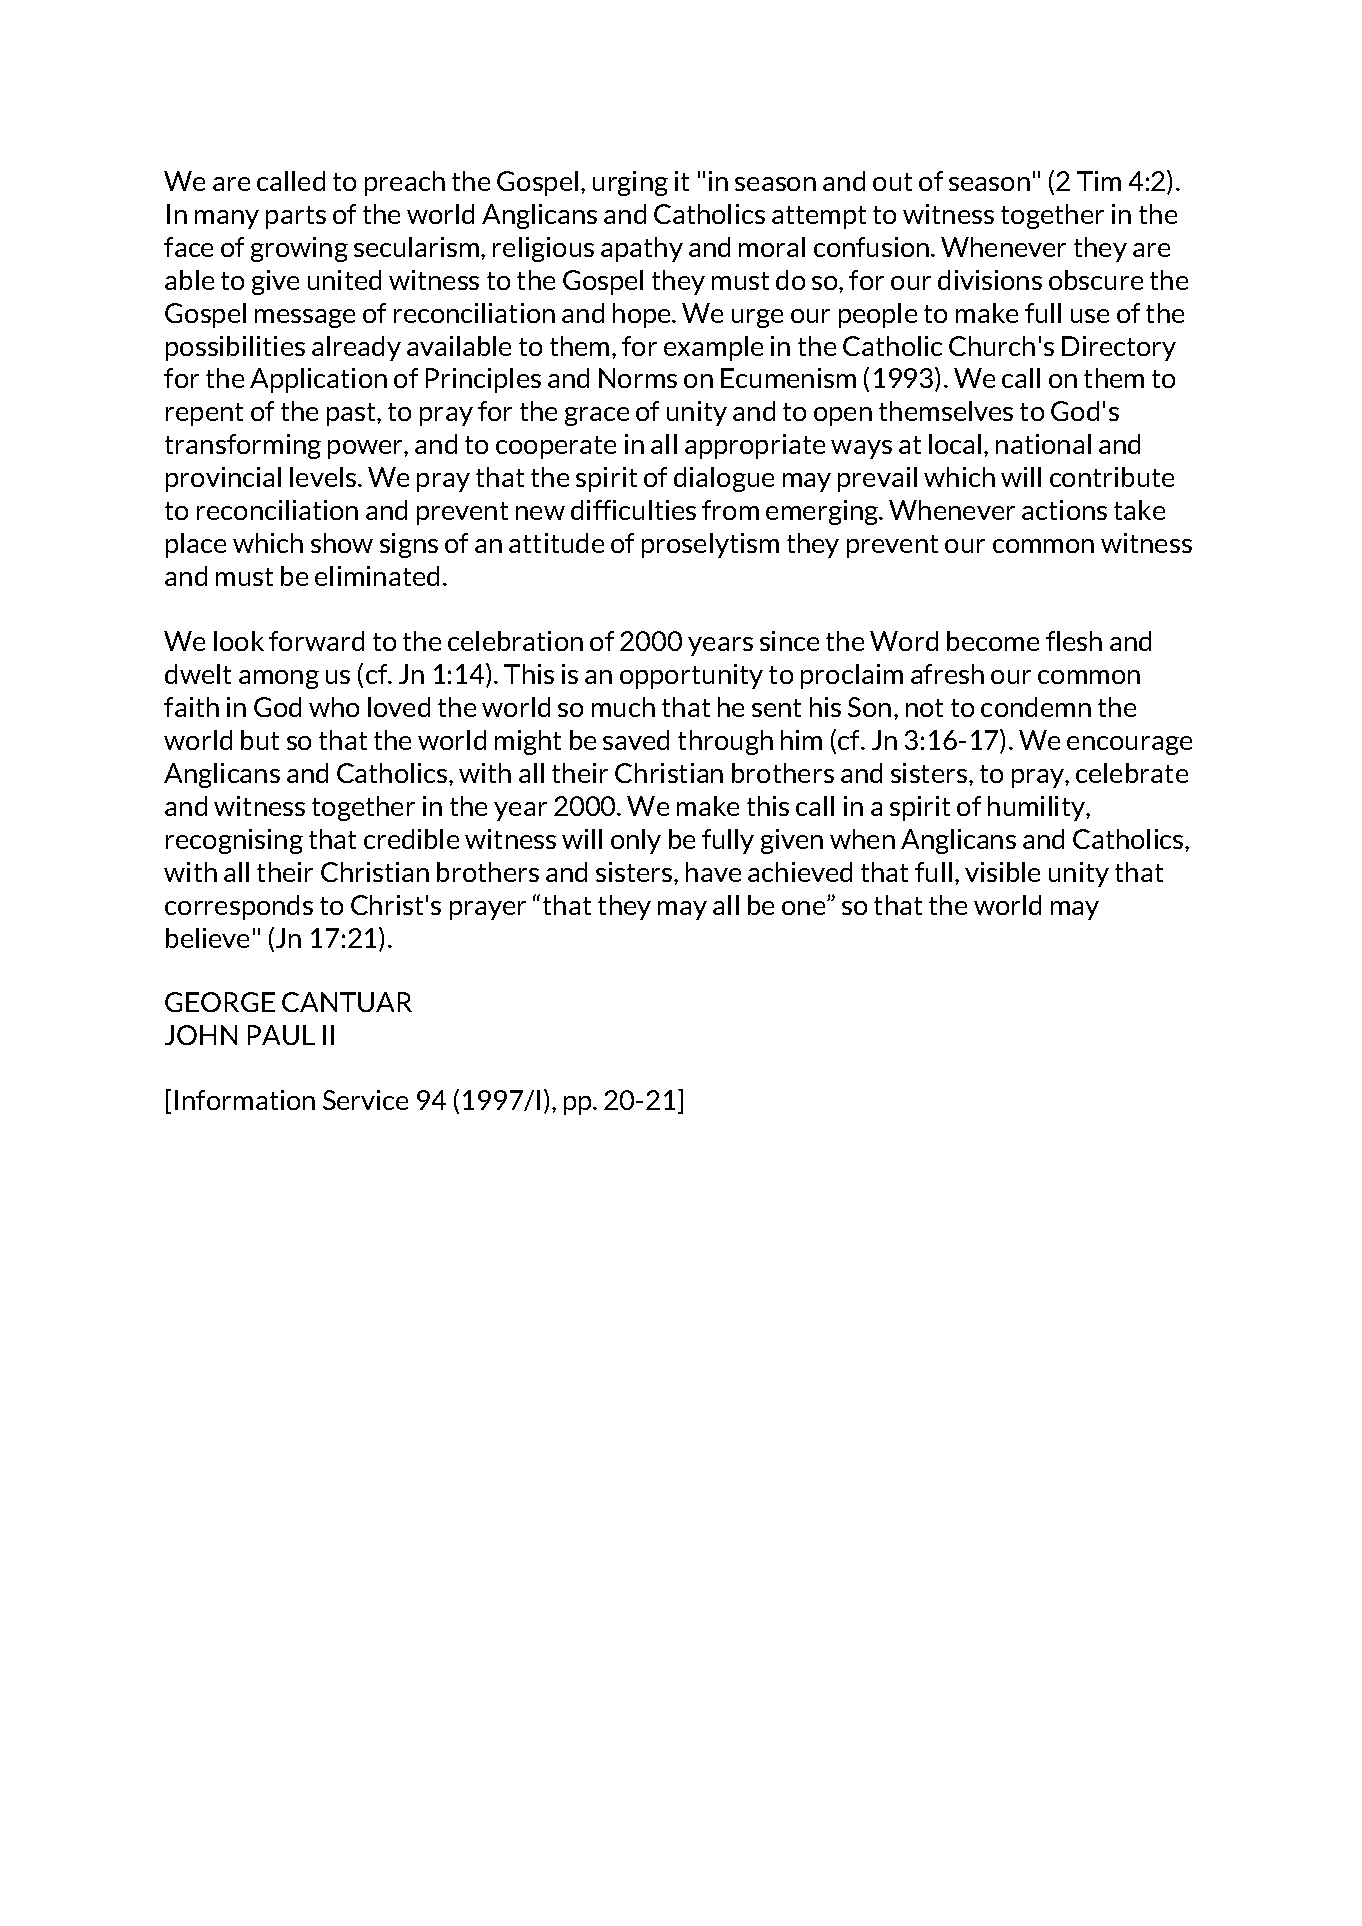  What do you see at coordinates (1099, 181) in the screenshot?
I see `Tim` at bounding box center [1099, 181].
